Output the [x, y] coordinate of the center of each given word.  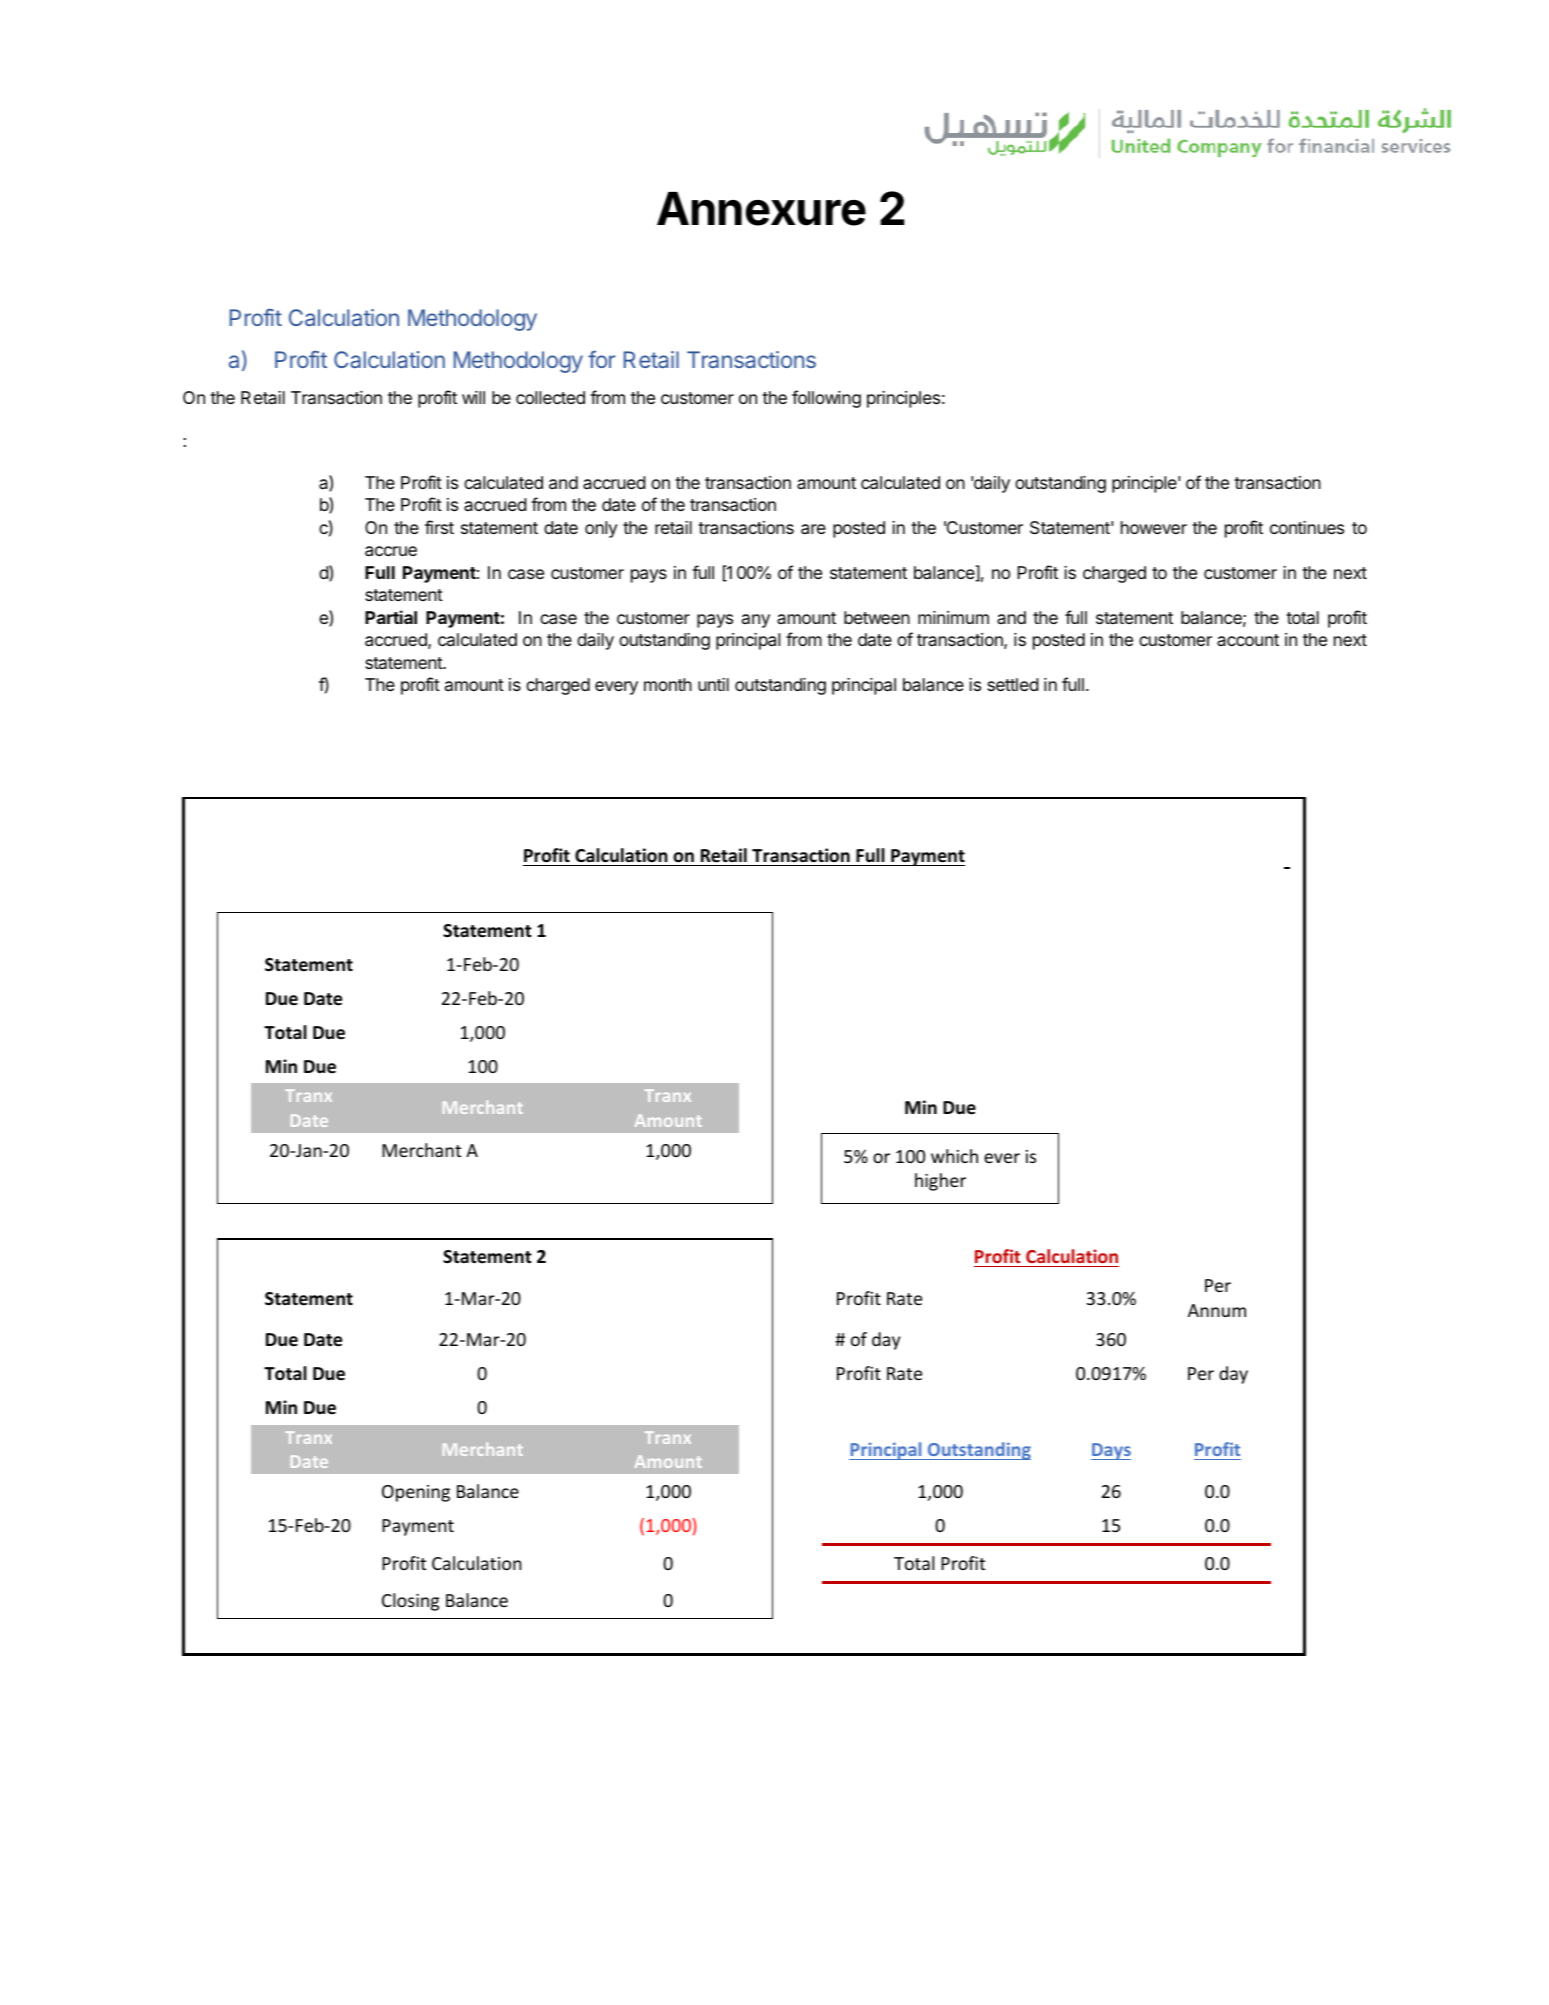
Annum [1217, 1310]
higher [940, 1182]
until [713, 684]
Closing [410, 1602]
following [826, 399]
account [1248, 640]
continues [1307, 527]
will [473, 397]
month [668, 684]
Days [1111, 1451]
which [954, 1156]
